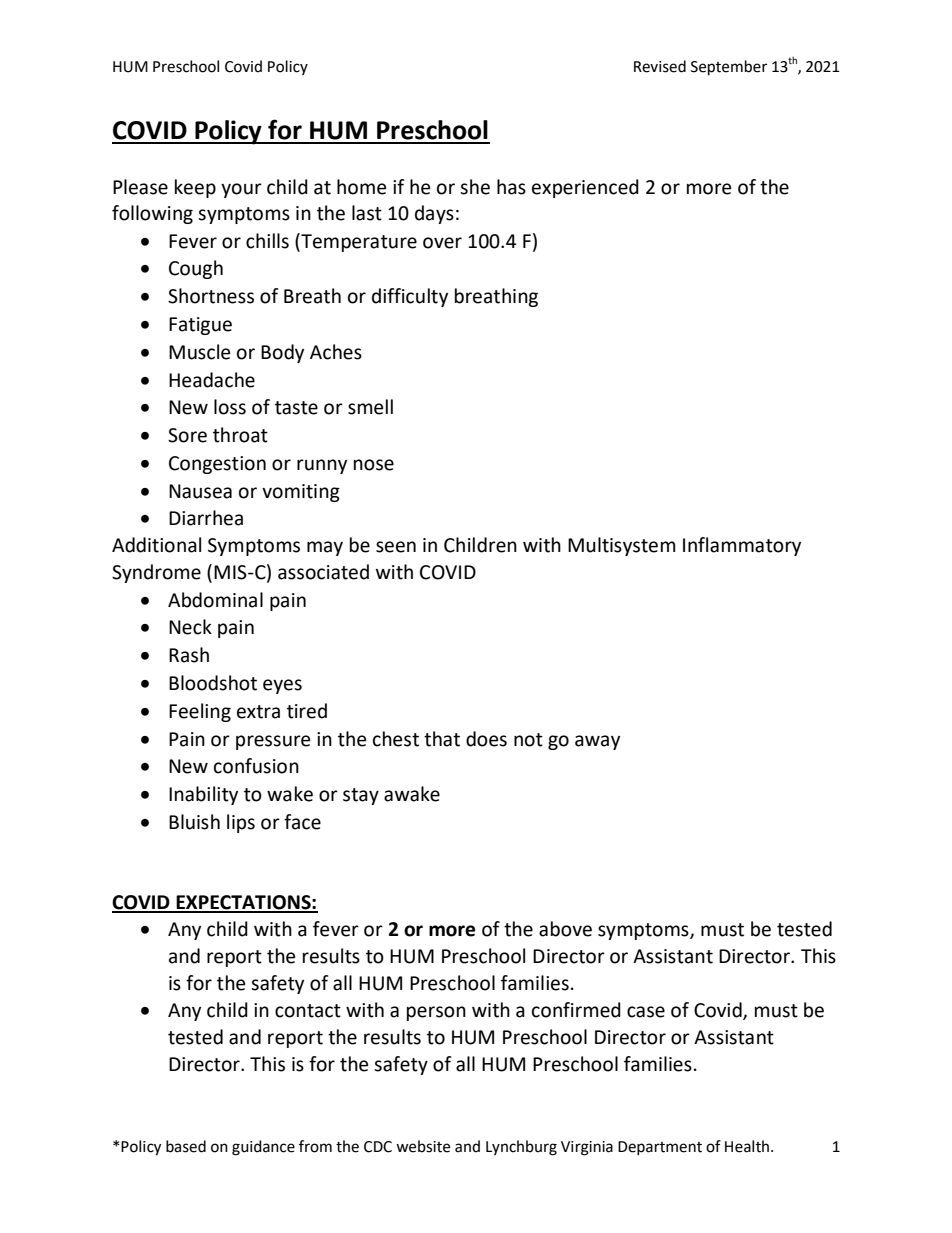  Describe the element at coordinates (622, 546) in the page. I see `Multisystem` at that location.
